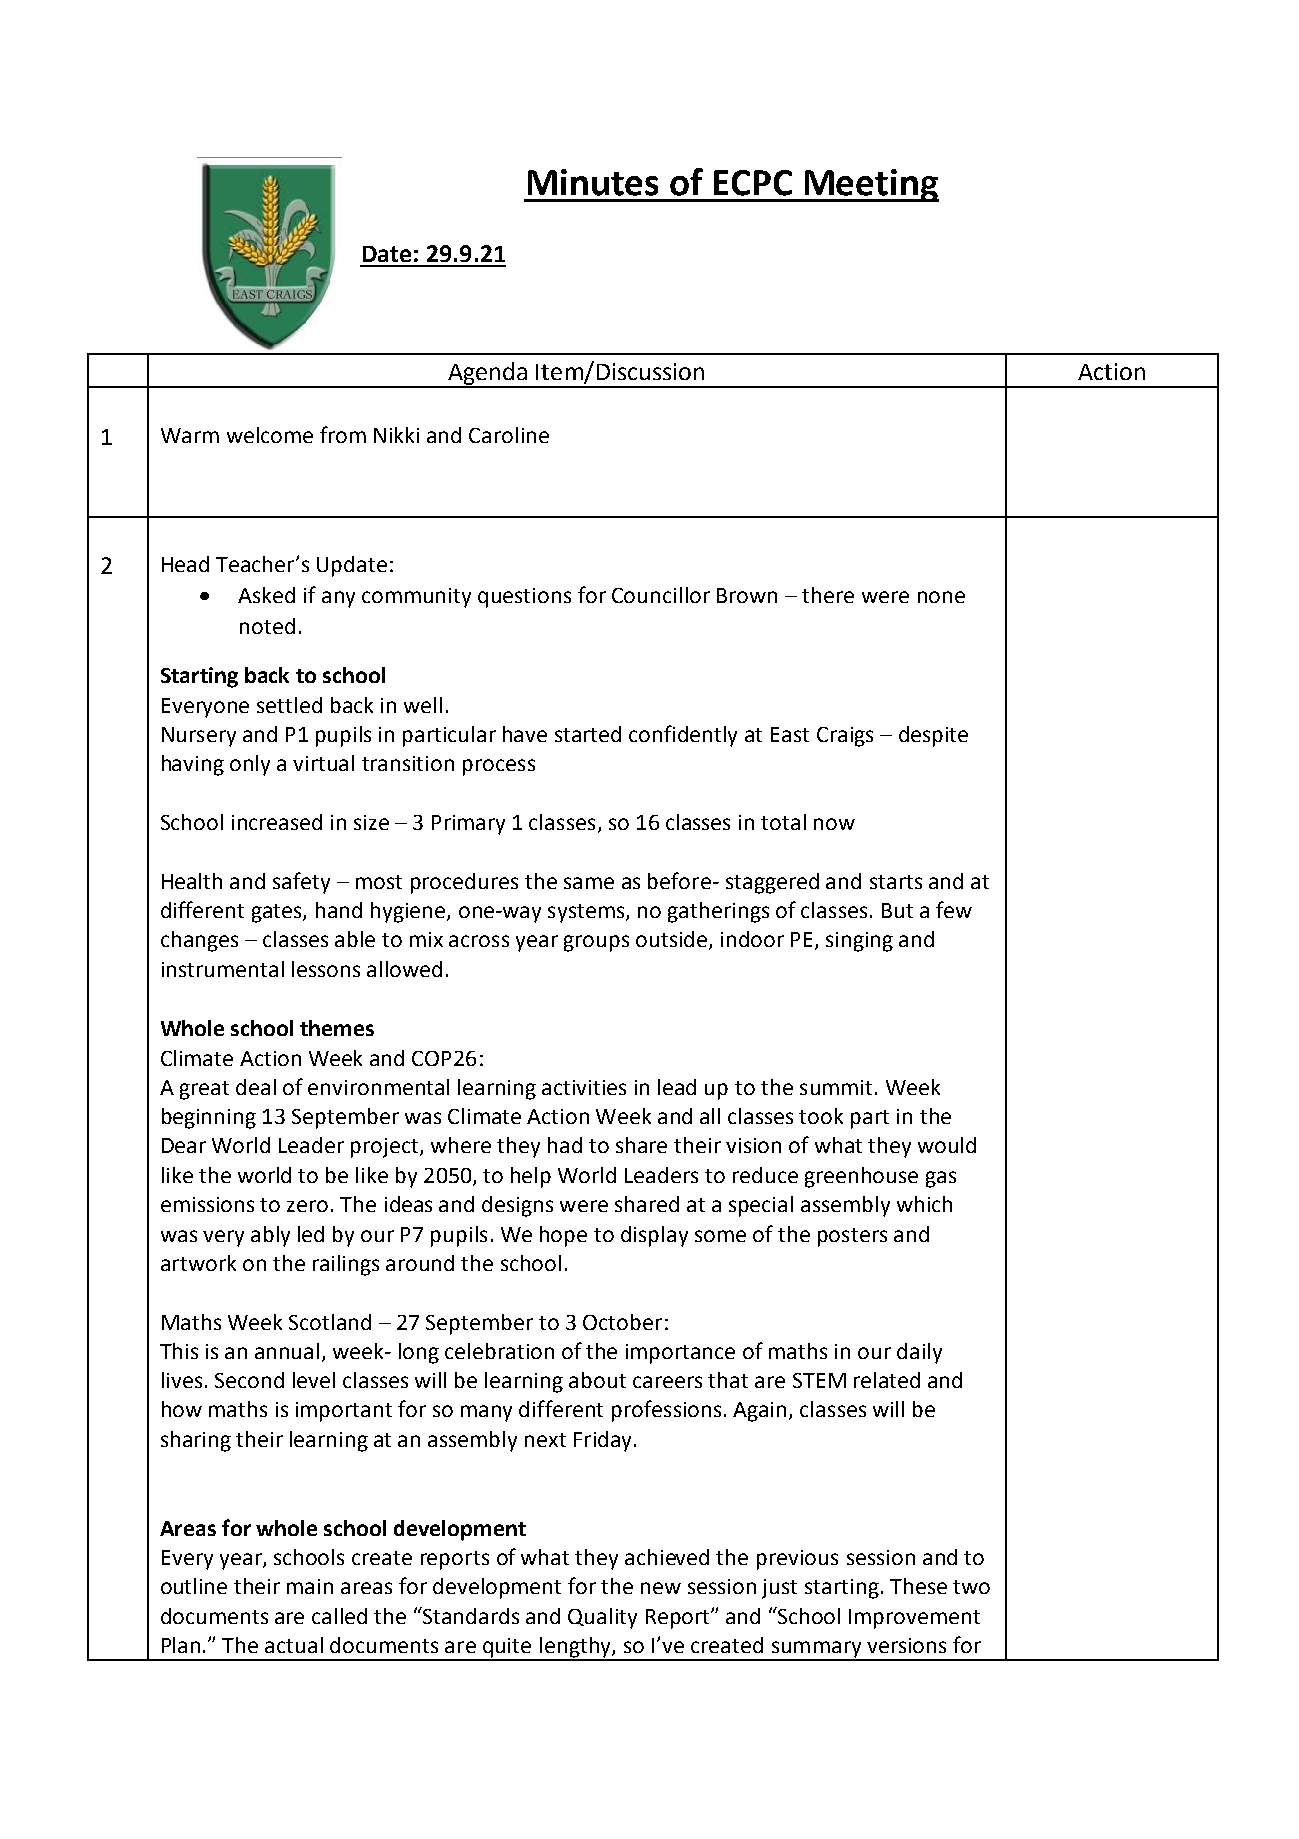  Describe the element at coordinates (845, 737) in the screenshot. I see `Craigs` at that location.
